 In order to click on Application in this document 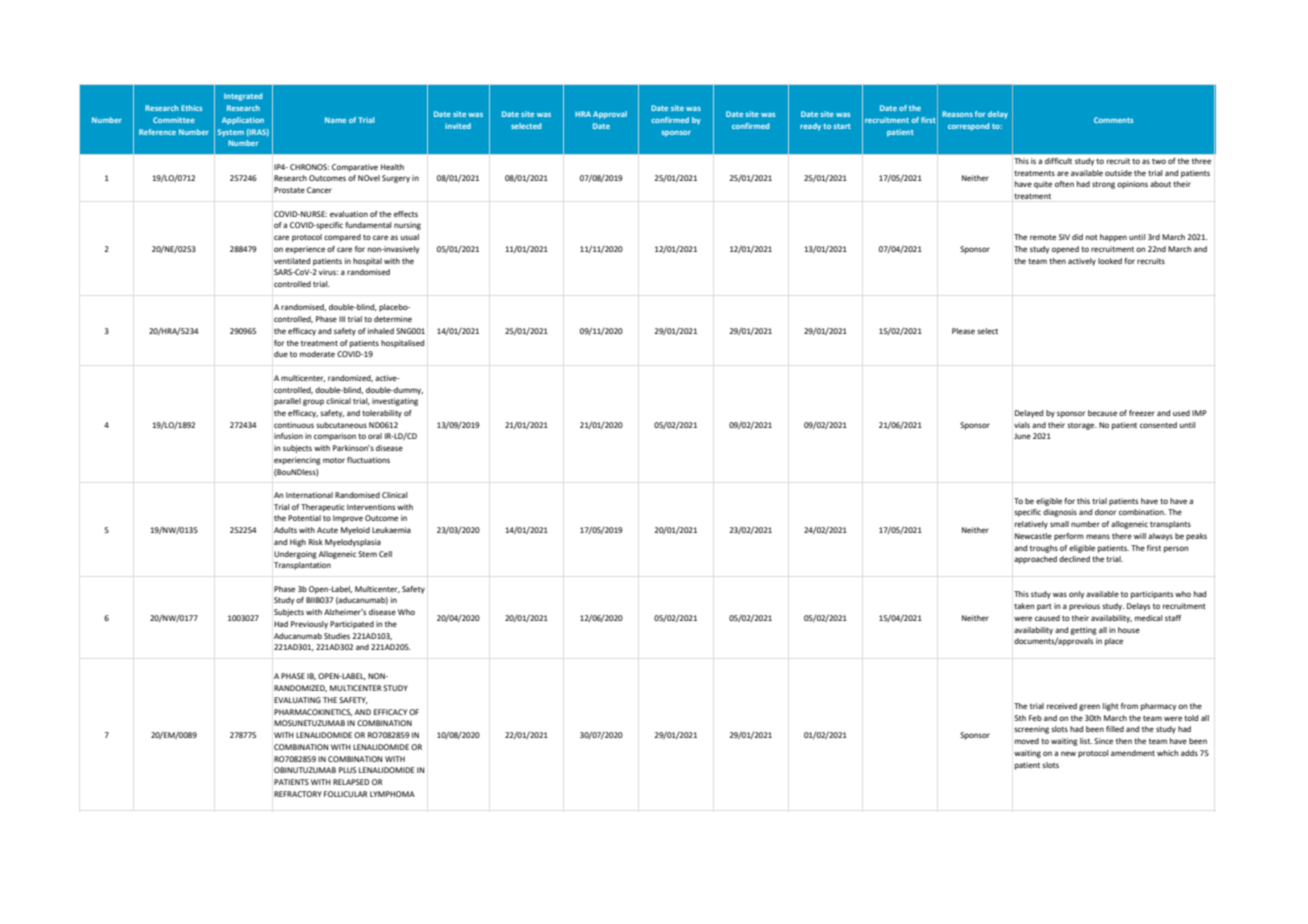, I will do `click(243, 121)`.
